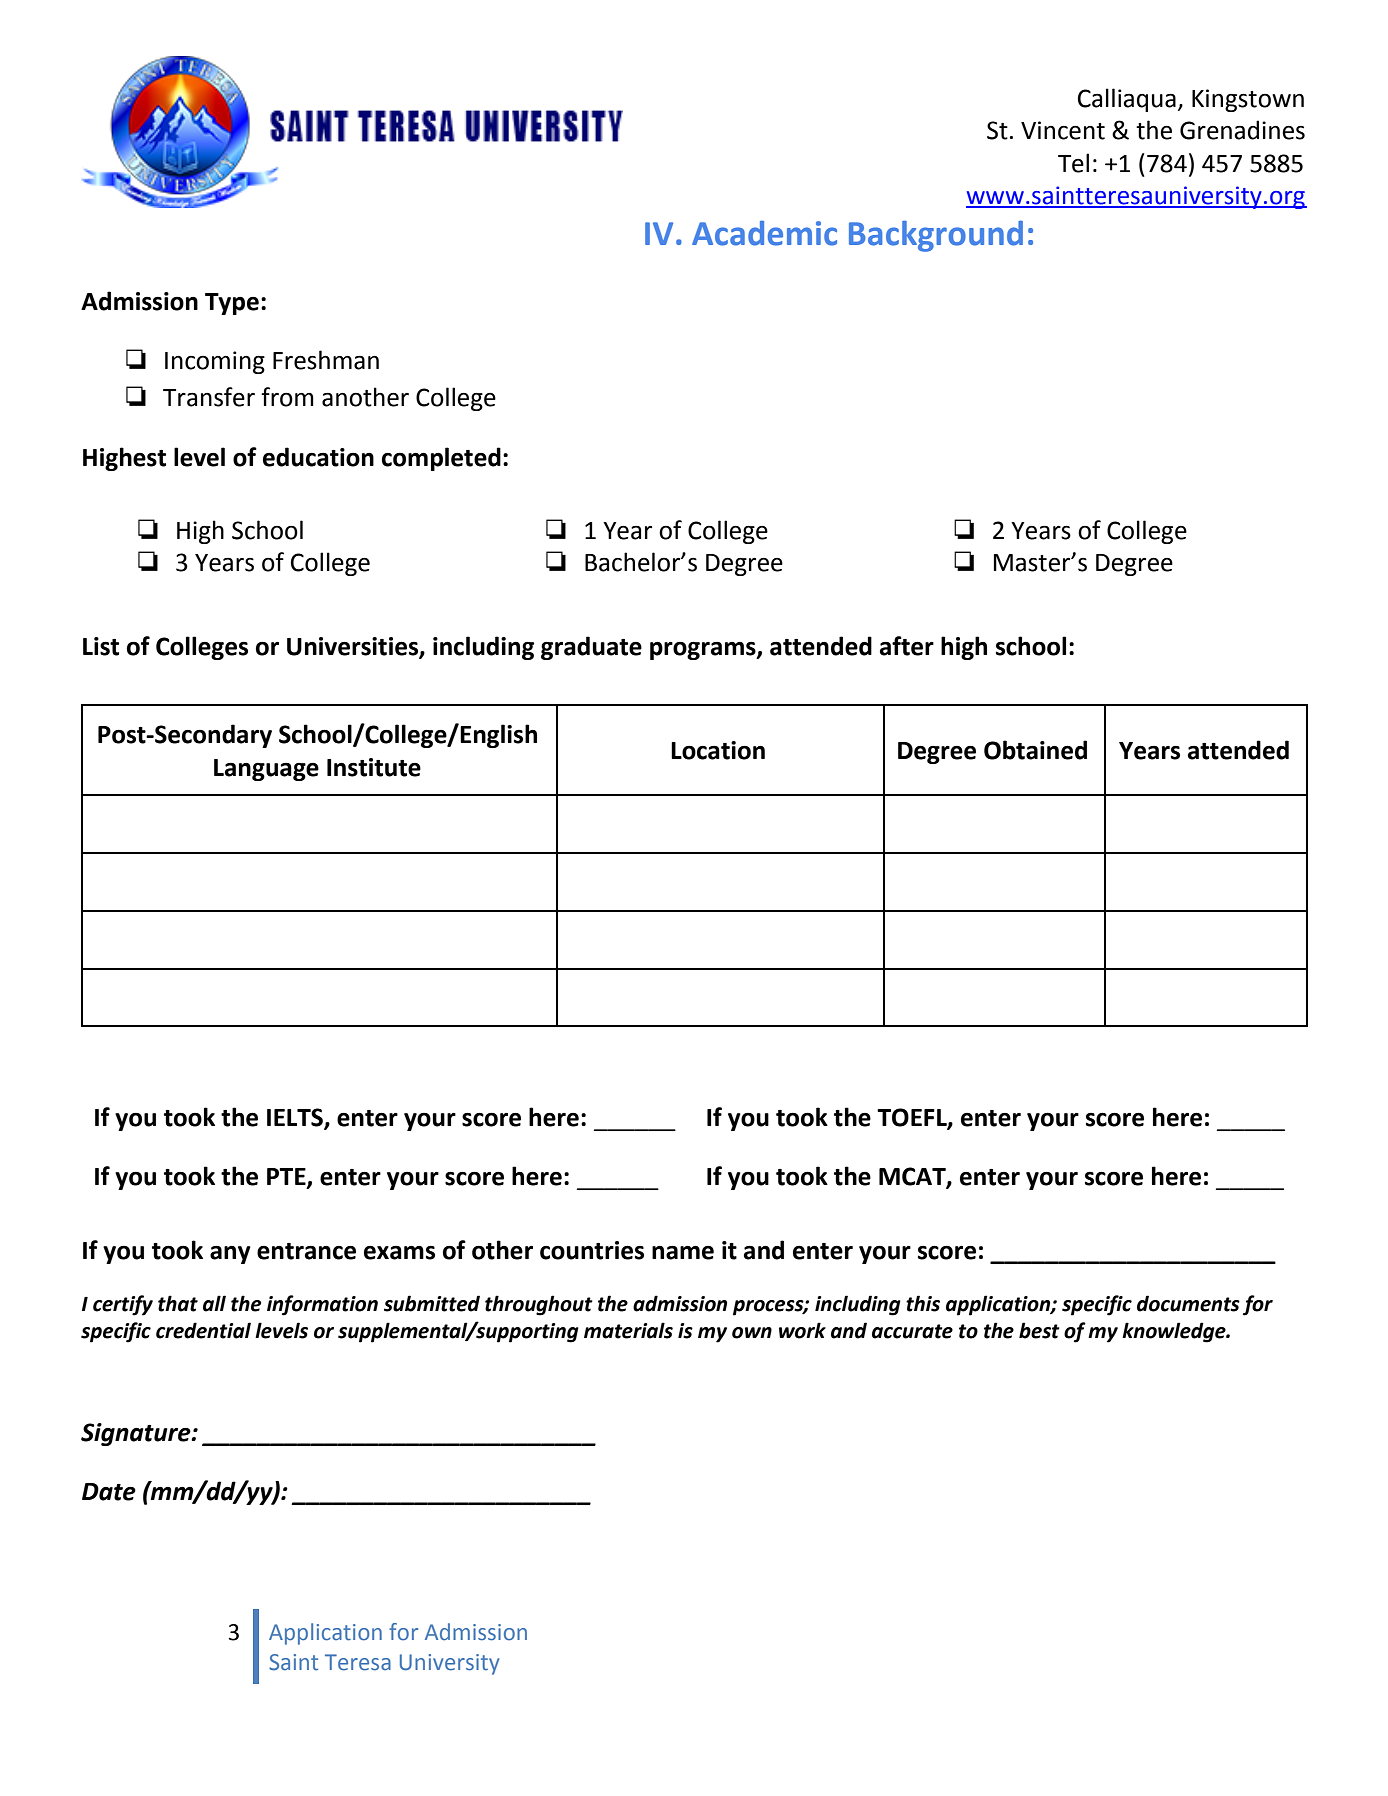 This image has width=1388, height=1796. I want to click on programs, so click(704, 651).
